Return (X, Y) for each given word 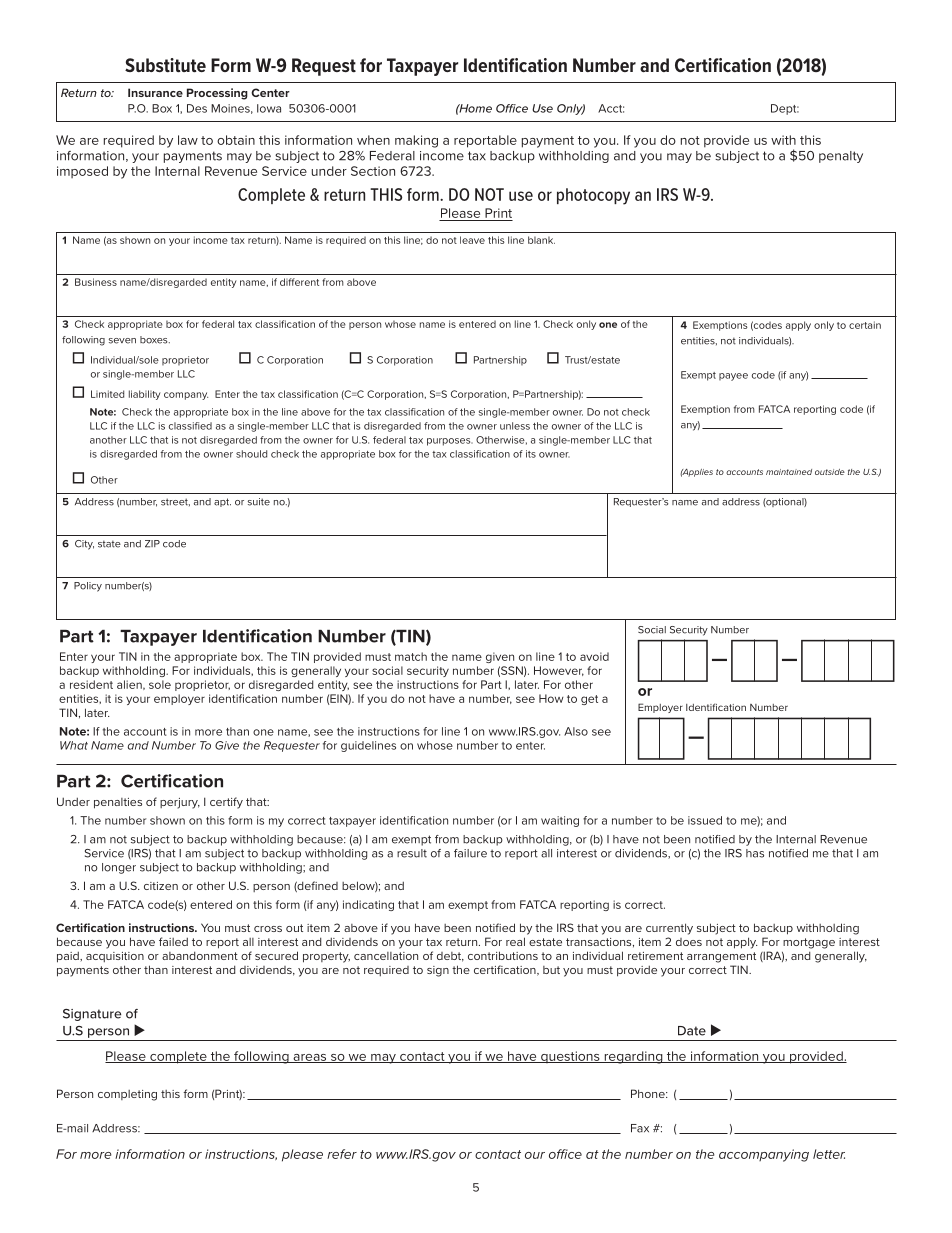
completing (127, 1095)
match (411, 656)
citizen (161, 886)
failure (470, 853)
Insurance (155, 92)
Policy (88, 587)
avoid (594, 656)
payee (733, 377)
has (755, 853)
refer (342, 1154)
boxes (155, 340)
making (416, 141)
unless (515, 426)
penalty (841, 157)
